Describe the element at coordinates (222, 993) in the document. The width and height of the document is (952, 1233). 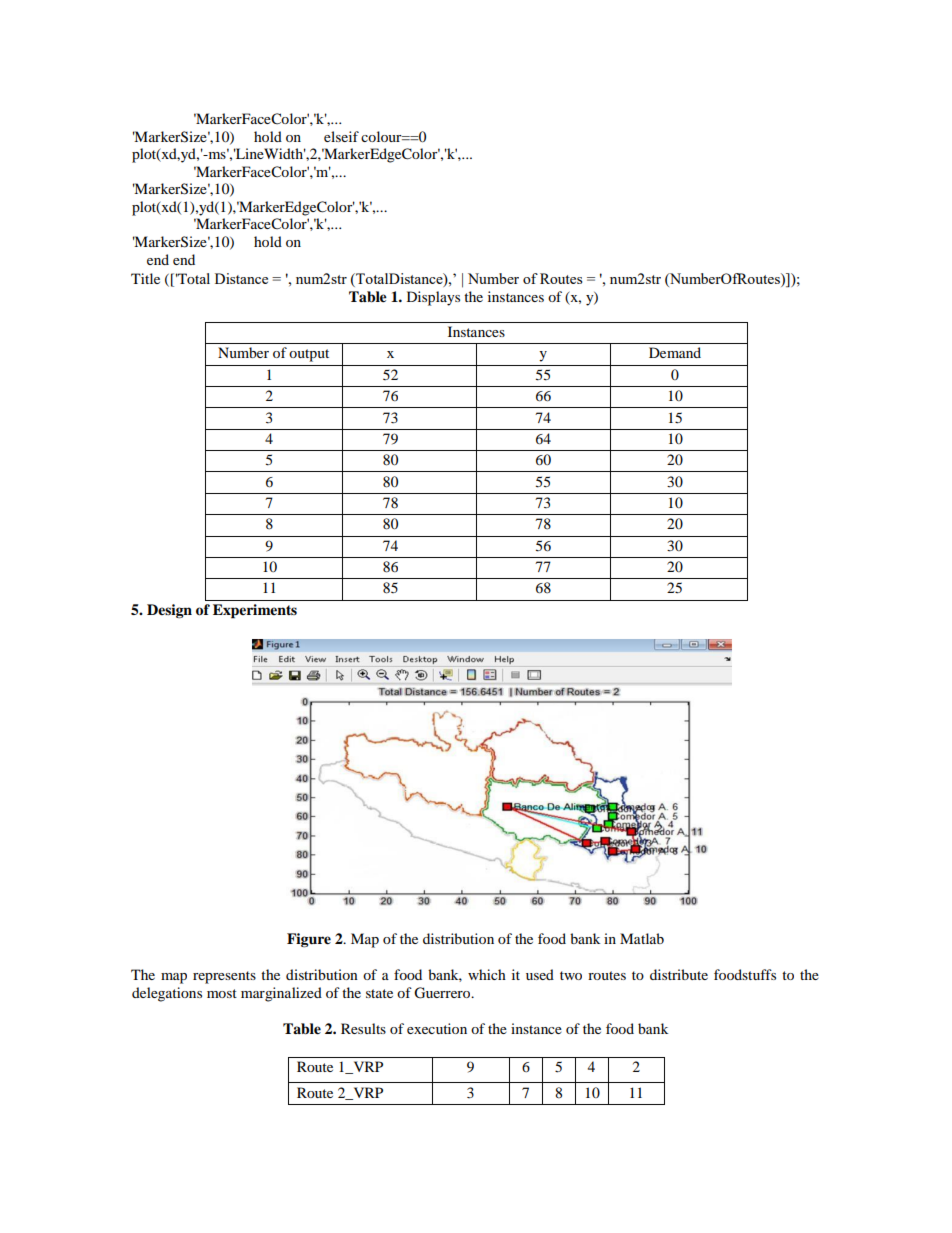
I see `most` at that location.
